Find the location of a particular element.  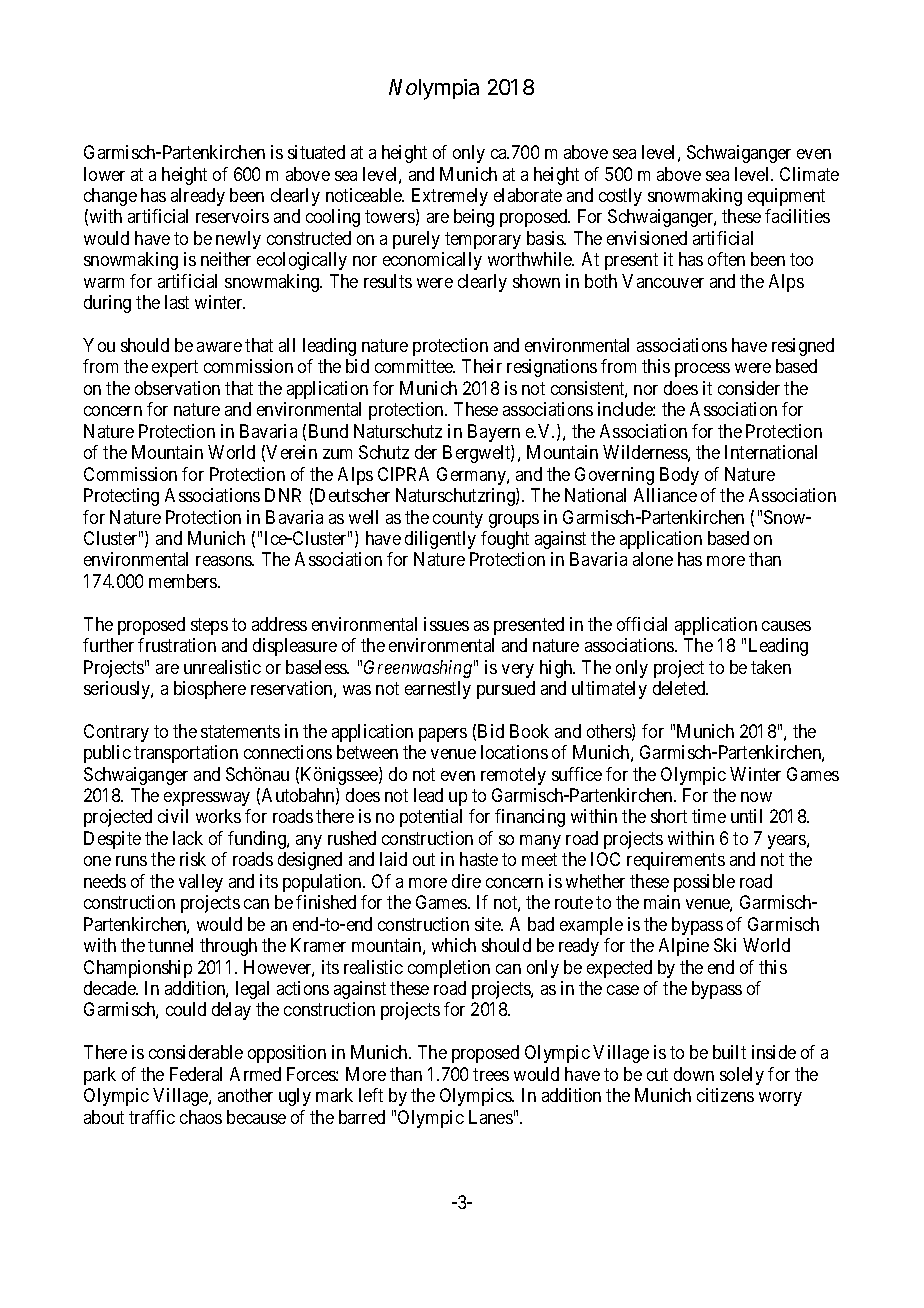

Extremely is located at coordinates (450, 197).
